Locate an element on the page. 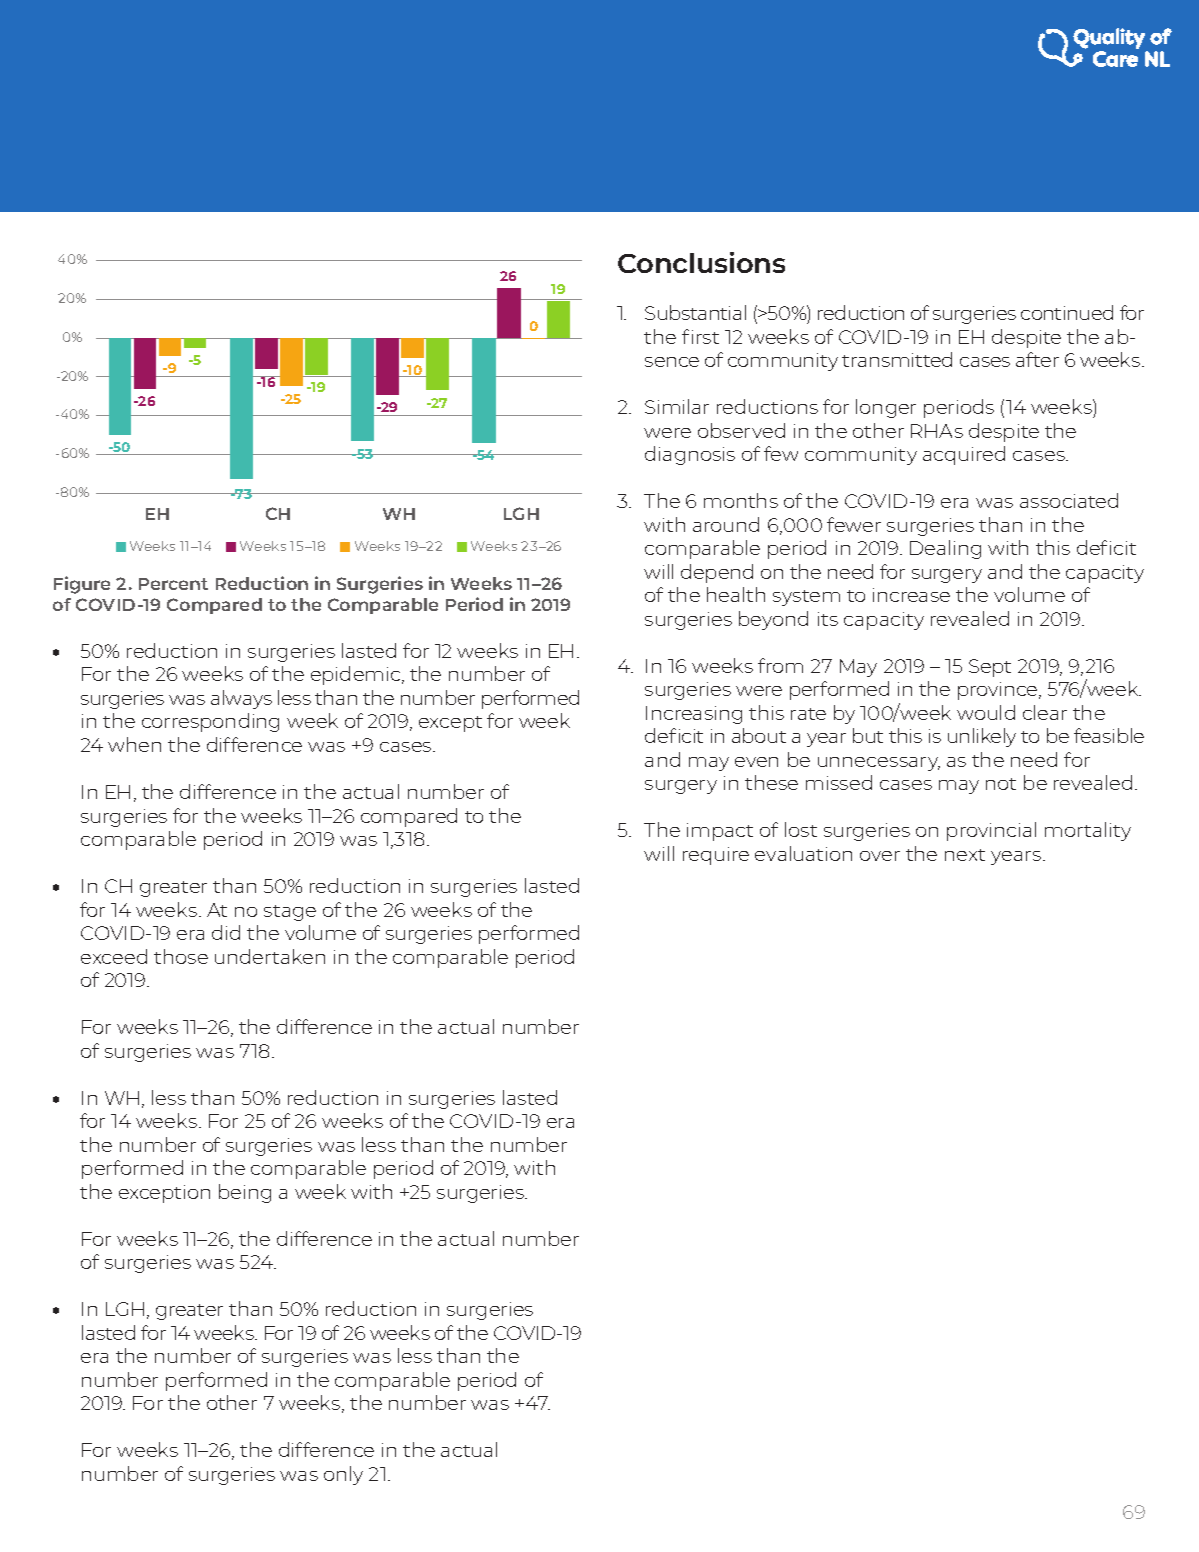 The image size is (1199, 1552). Percent is located at coordinates (173, 584).
